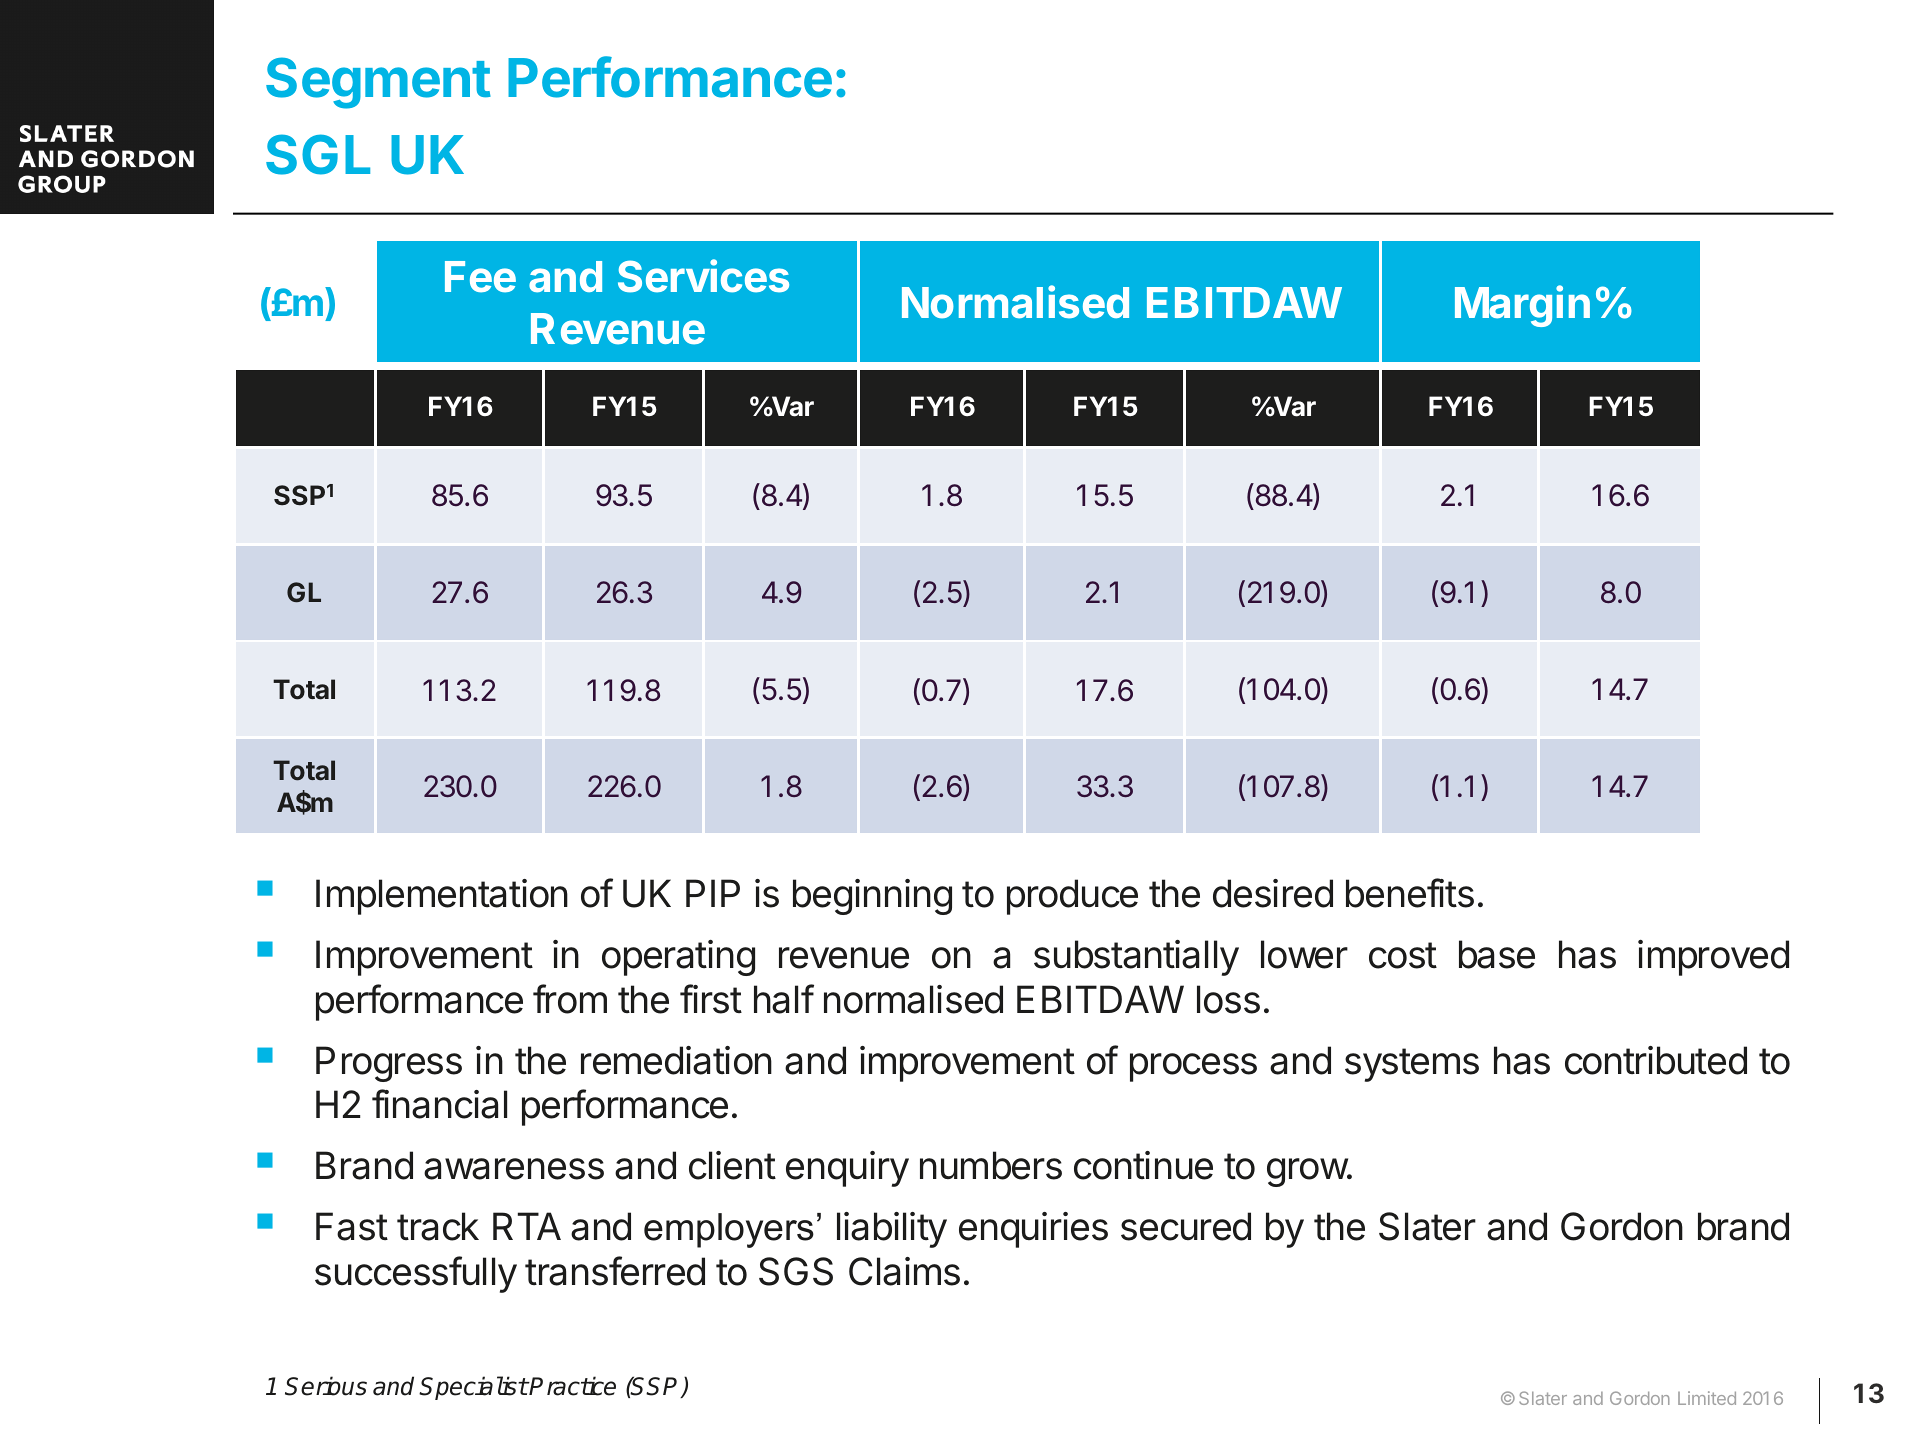 The height and width of the screenshot is (1443, 1924). What do you see at coordinates (473, 1388) in the screenshot?
I see `Specialist` at bounding box center [473, 1388].
